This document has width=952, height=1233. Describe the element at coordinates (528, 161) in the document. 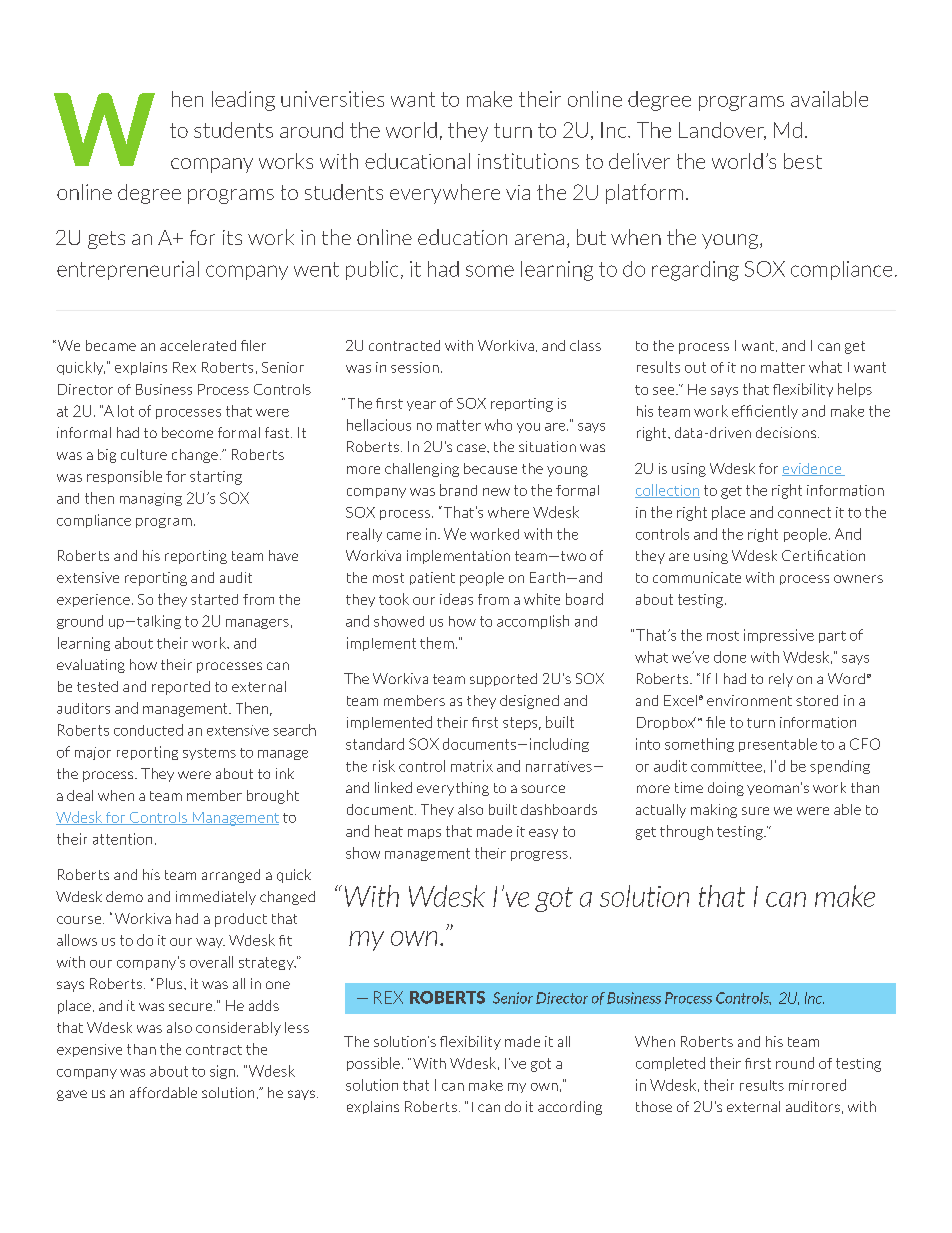

I see `institutions` at that location.
